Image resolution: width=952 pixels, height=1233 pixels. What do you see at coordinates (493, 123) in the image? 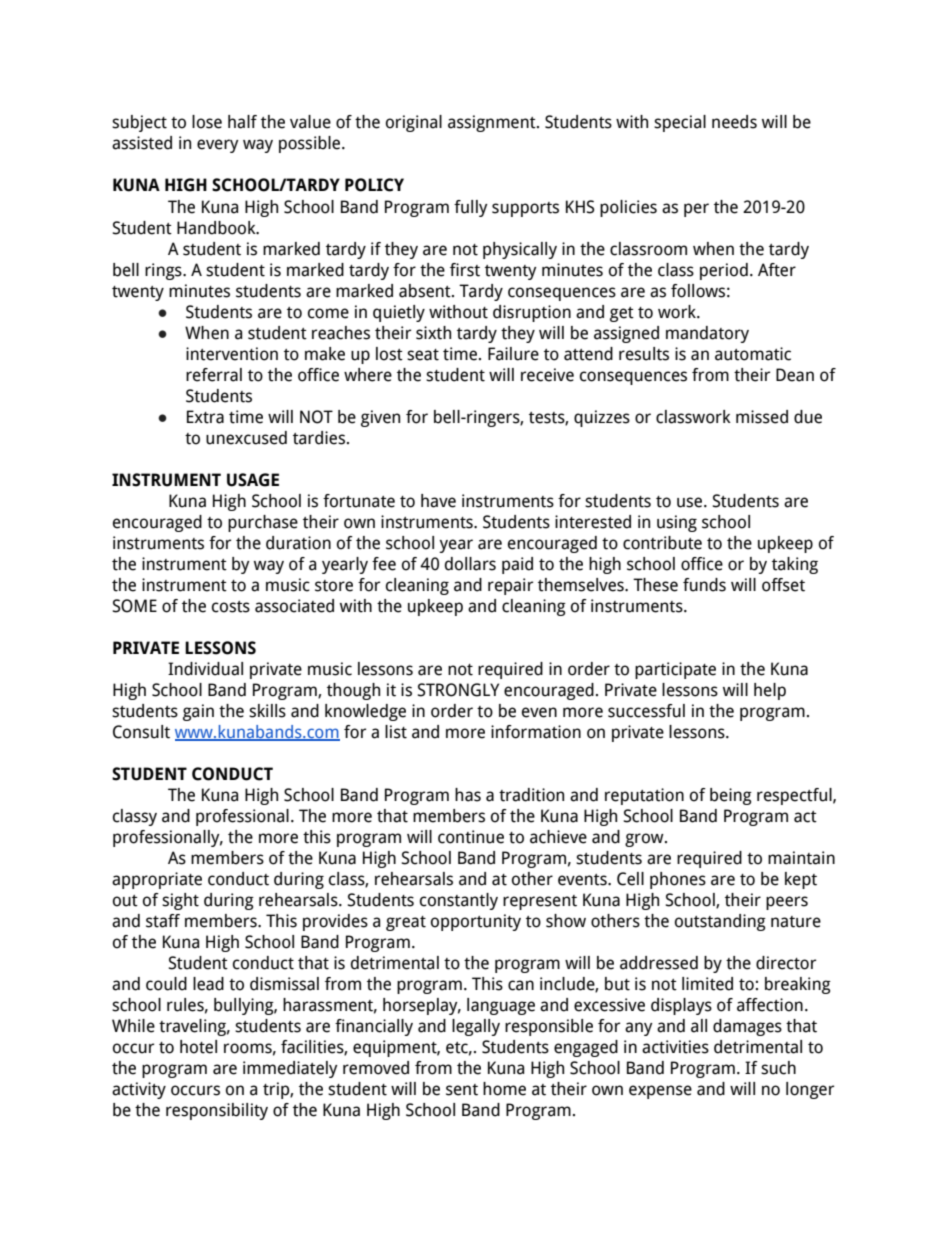
I see `assignment` at bounding box center [493, 123].
